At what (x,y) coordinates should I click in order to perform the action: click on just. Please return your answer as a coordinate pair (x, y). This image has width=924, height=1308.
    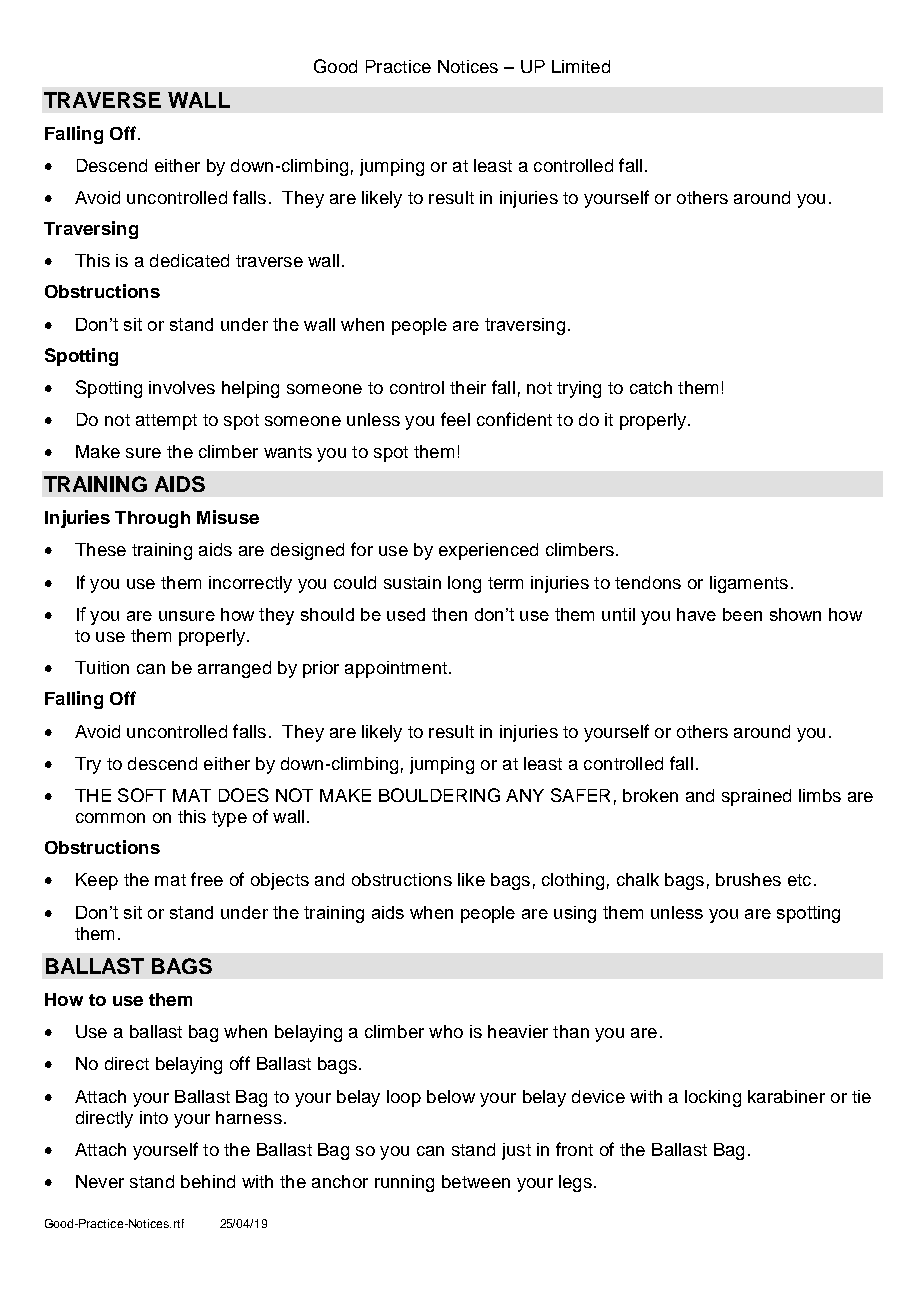
    Looking at the image, I should click on (516, 1151).
